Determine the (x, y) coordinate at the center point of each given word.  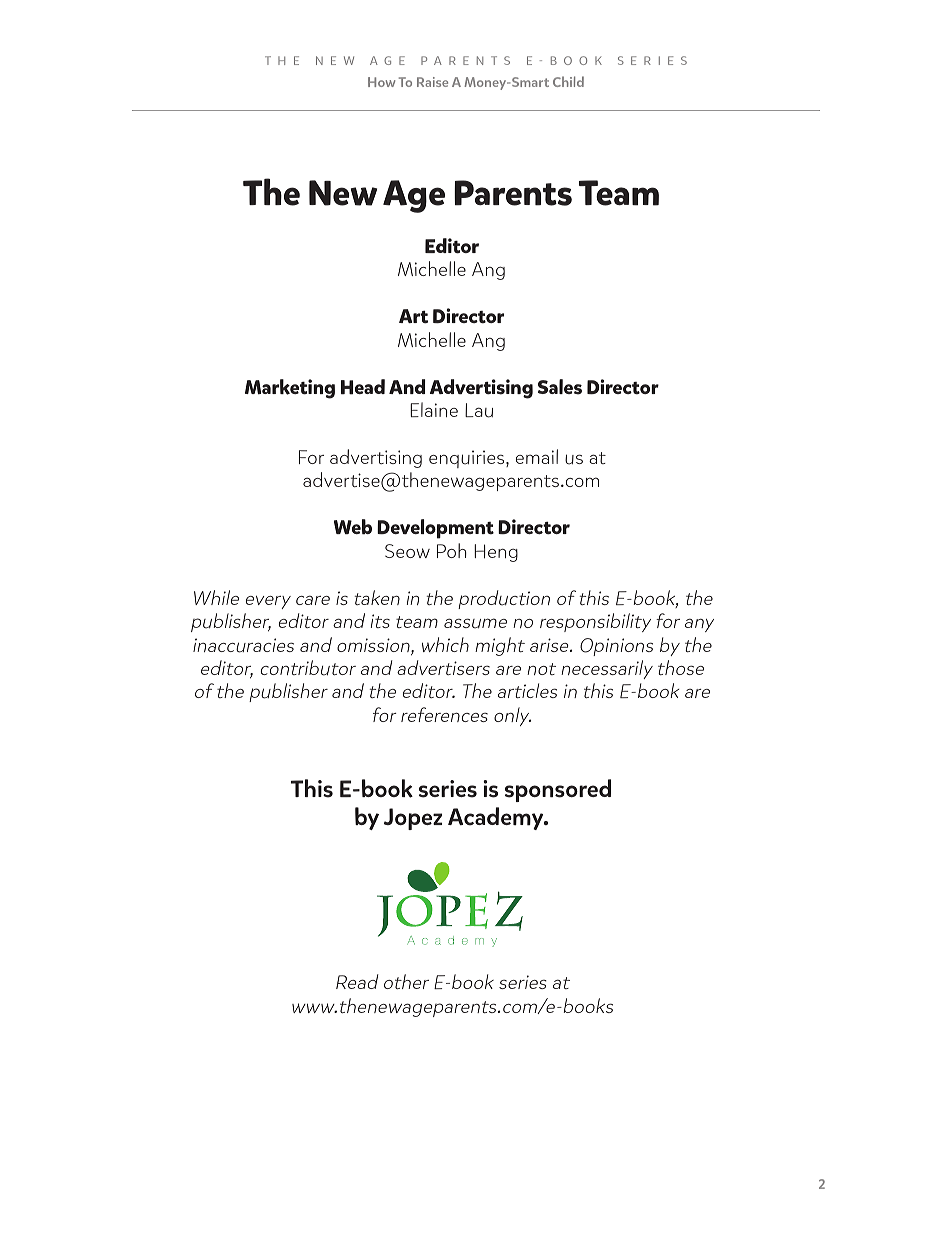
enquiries (468, 459)
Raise (432, 82)
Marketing (290, 389)
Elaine (434, 409)
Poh (452, 550)
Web (353, 527)
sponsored (558, 790)
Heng (496, 553)
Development (435, 529)
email (537, 456)
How (381, 82)
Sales (560, 387)
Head (363, 387)
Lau (479, 410)
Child (568, 81)
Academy (497, 818)
